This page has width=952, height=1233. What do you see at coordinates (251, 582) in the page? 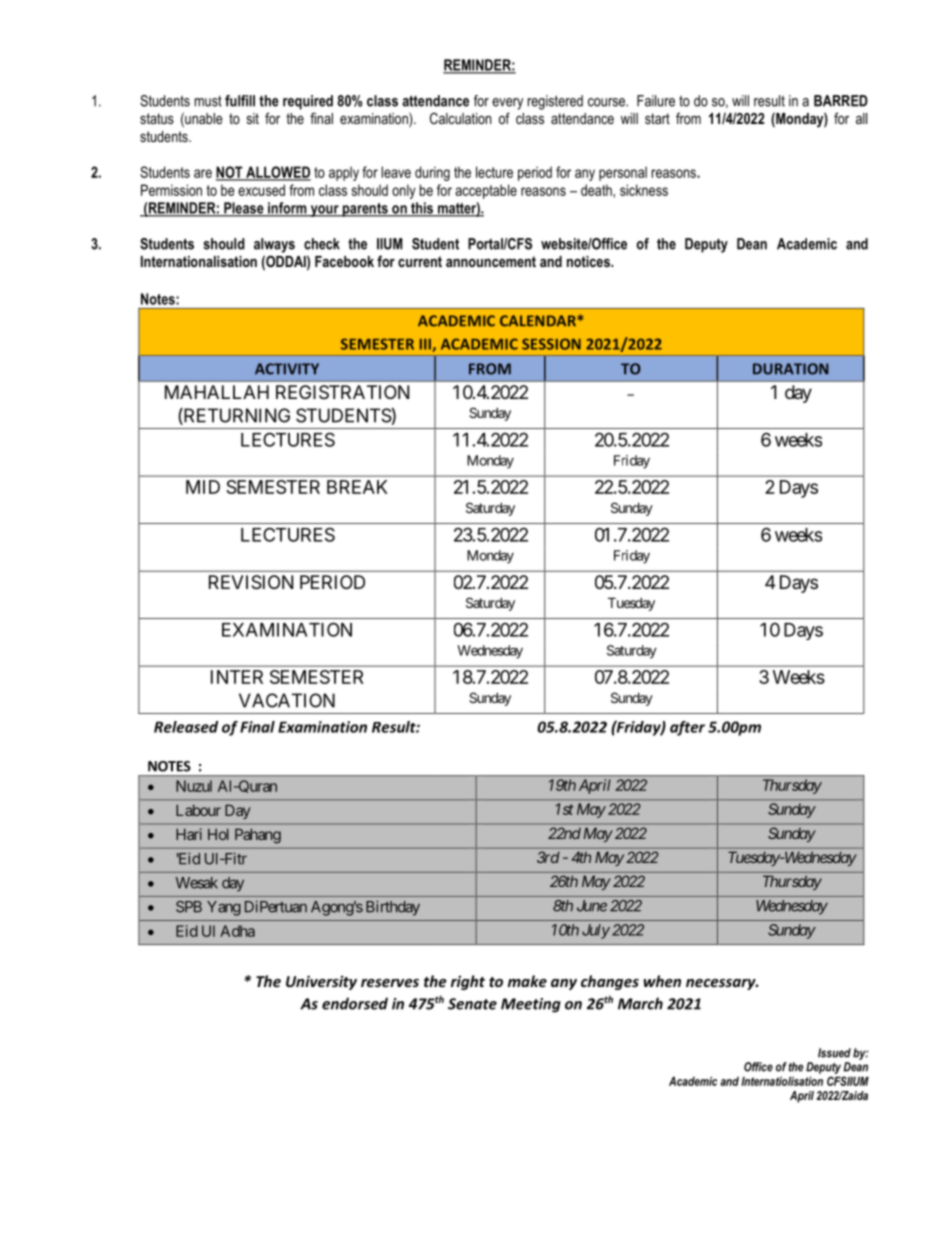
I see `REVISION` at bounding box center [251, 582].
